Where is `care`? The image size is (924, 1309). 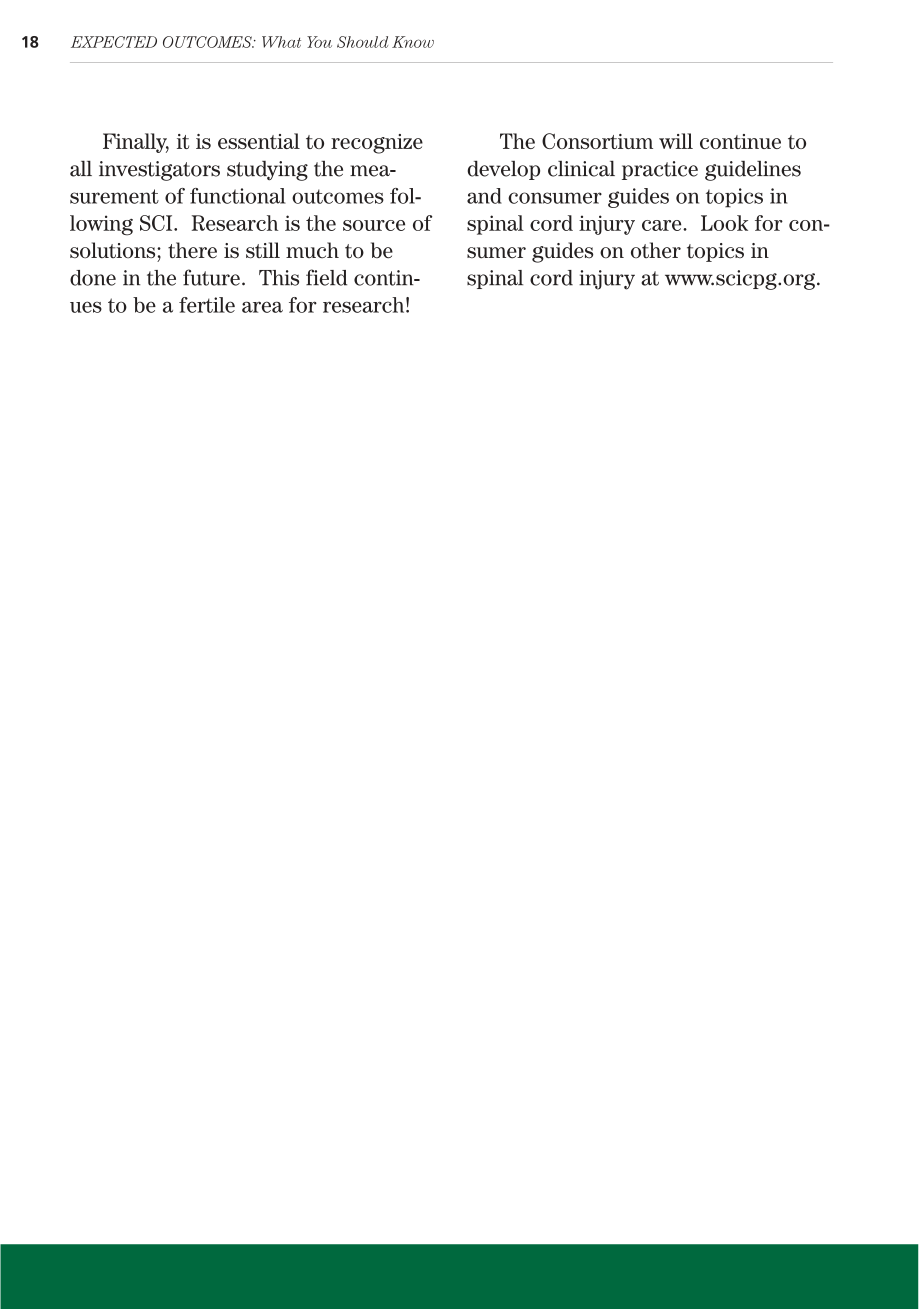
care is located at coordinates (663, 225).
